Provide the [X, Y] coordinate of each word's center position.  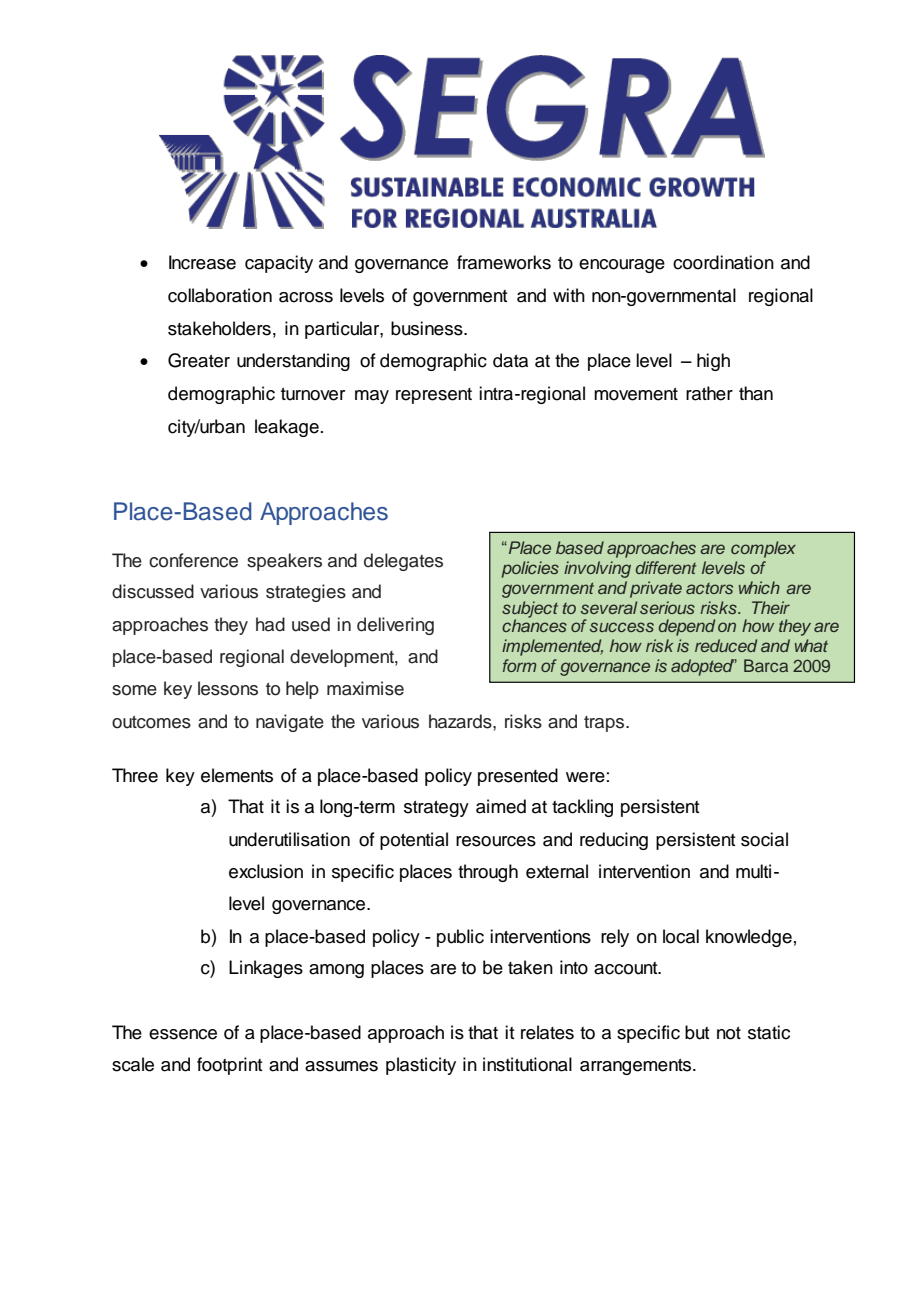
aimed [501, 806]
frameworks [504, 262]
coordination [723, 262]
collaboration [220, 295]
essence [183, 1034]
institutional [527, 1064]
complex [763, 549]
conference [193, 560]
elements [237, 775]
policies [530, 569]
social [764, 839]
